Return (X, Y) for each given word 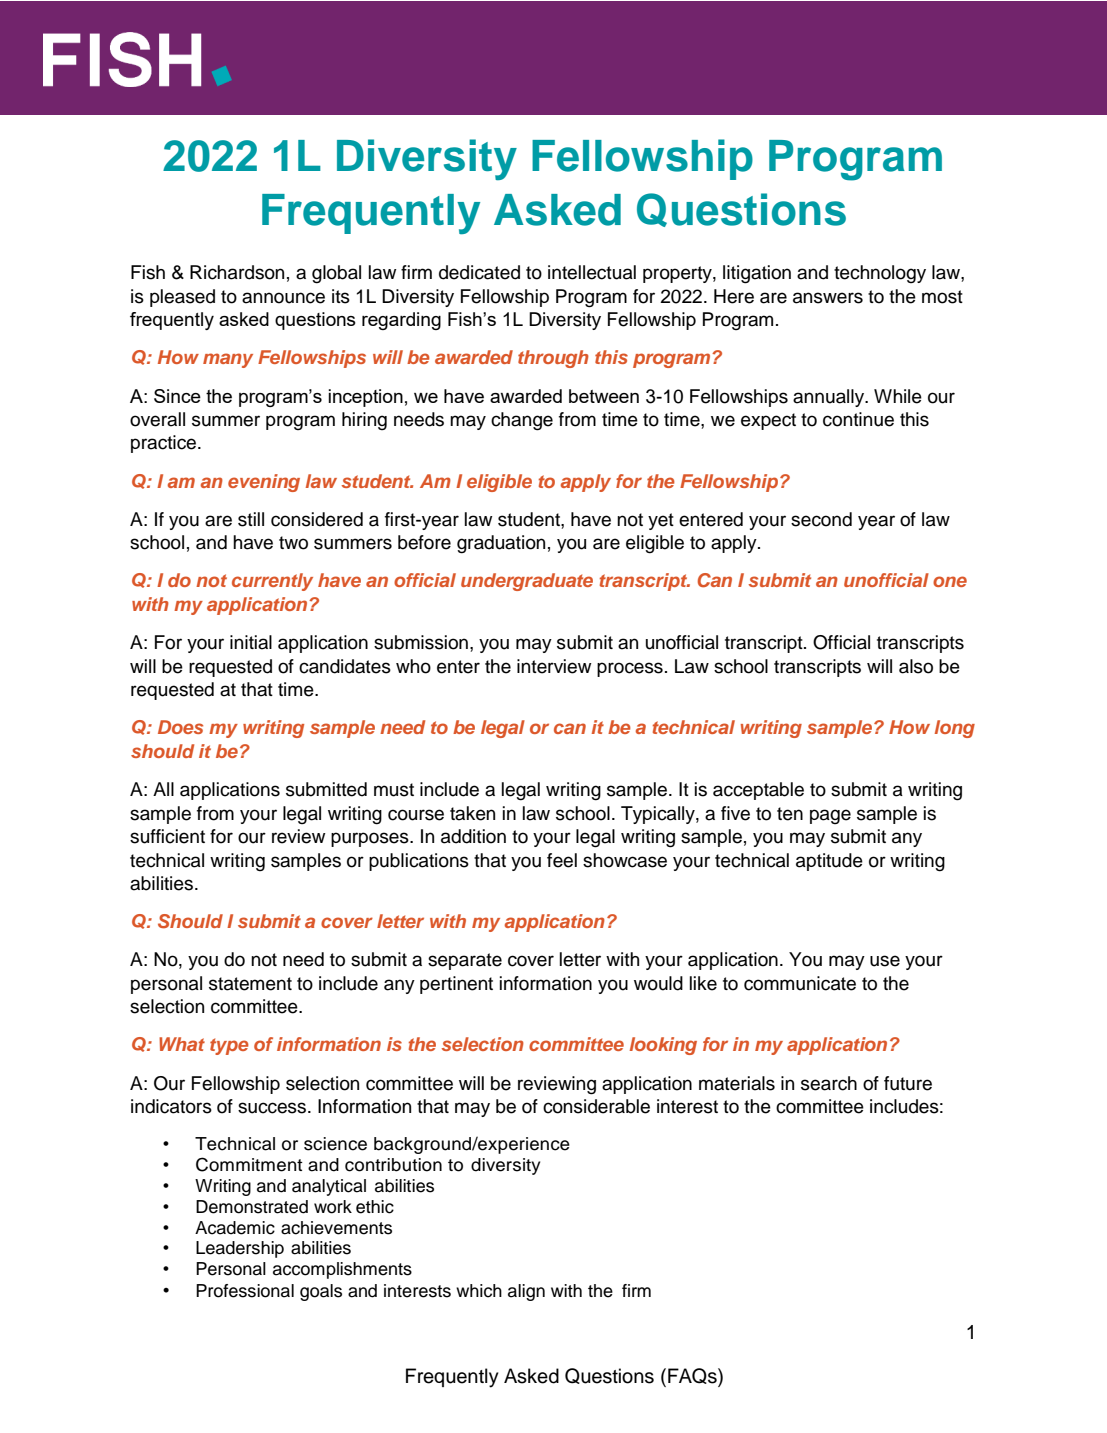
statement (250, 984)
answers (828, 298)
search (829, 1083)
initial (251, 642)
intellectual (592, 272)
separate (465, 961)
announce (283, 298)
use (885, 961)
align (526, 1292)
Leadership (240, 1249)
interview (554, 666)
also (916, 666)
